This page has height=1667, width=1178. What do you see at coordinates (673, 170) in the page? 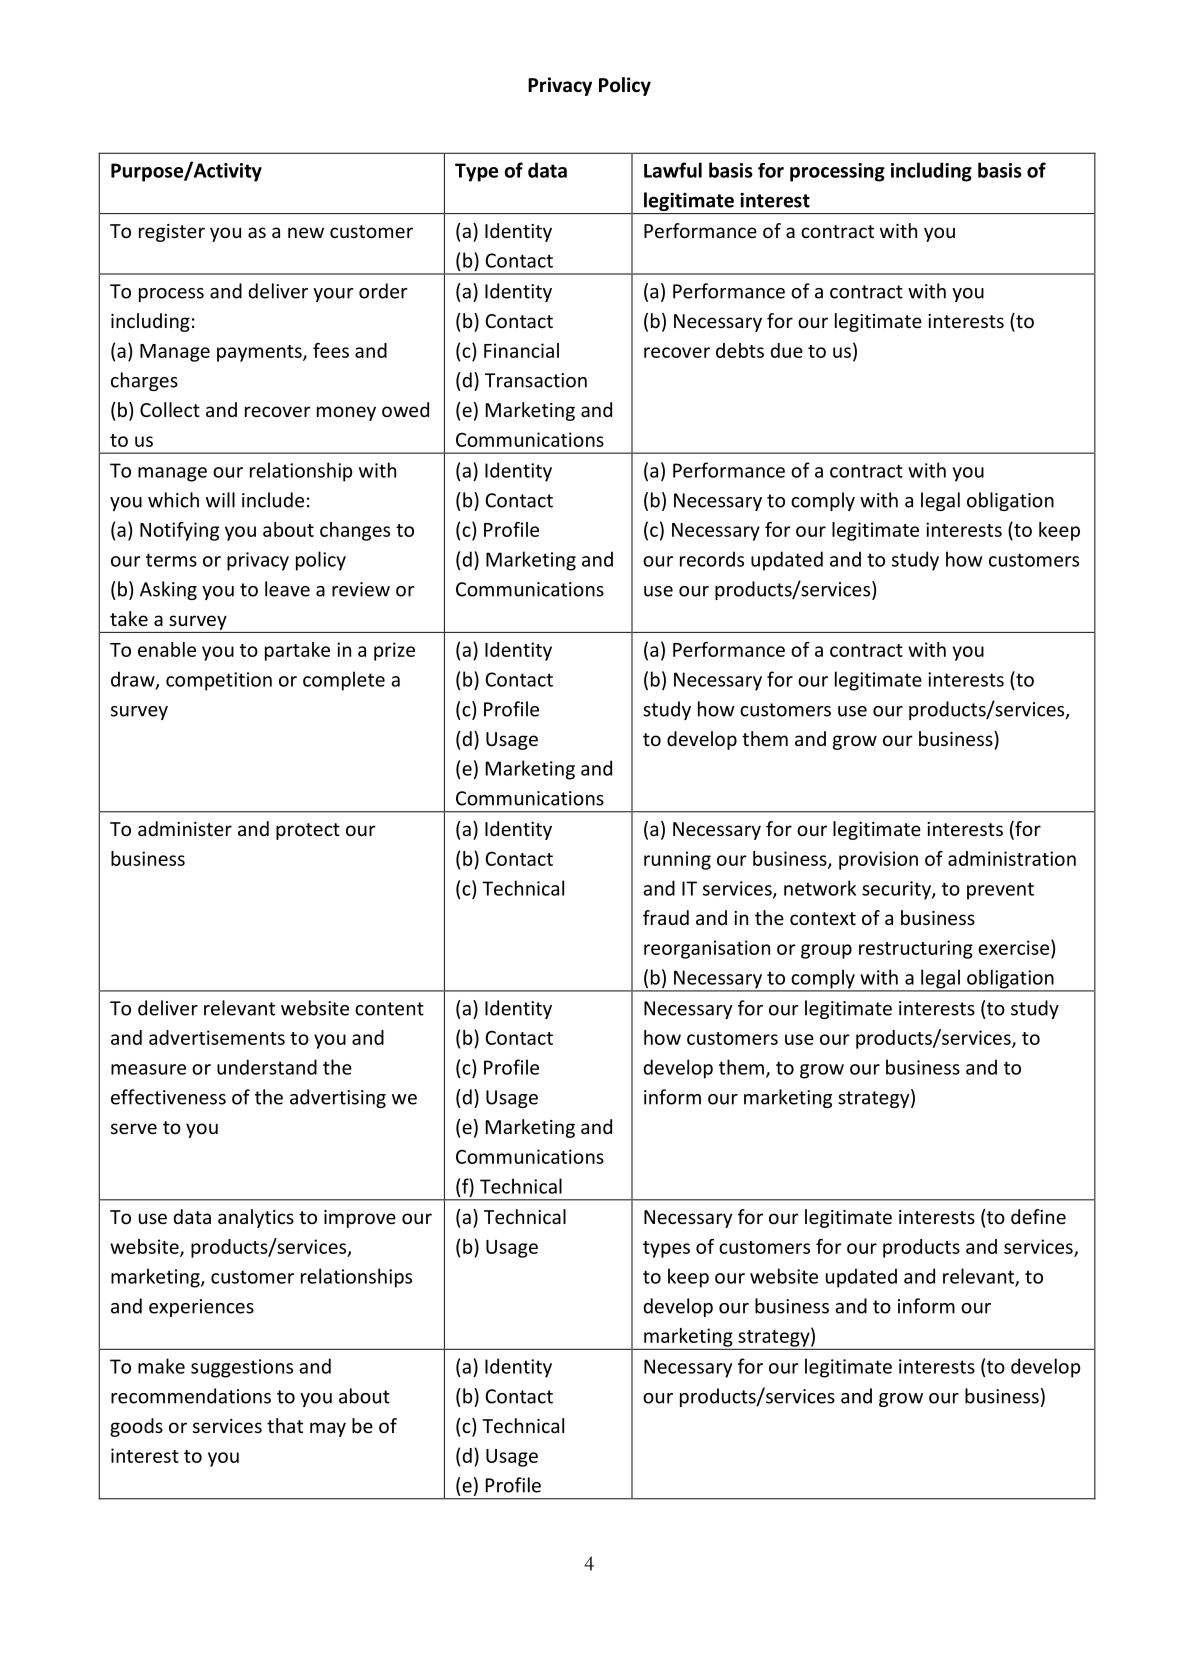
I see `Lawful` at bounding box center [673, 170].
